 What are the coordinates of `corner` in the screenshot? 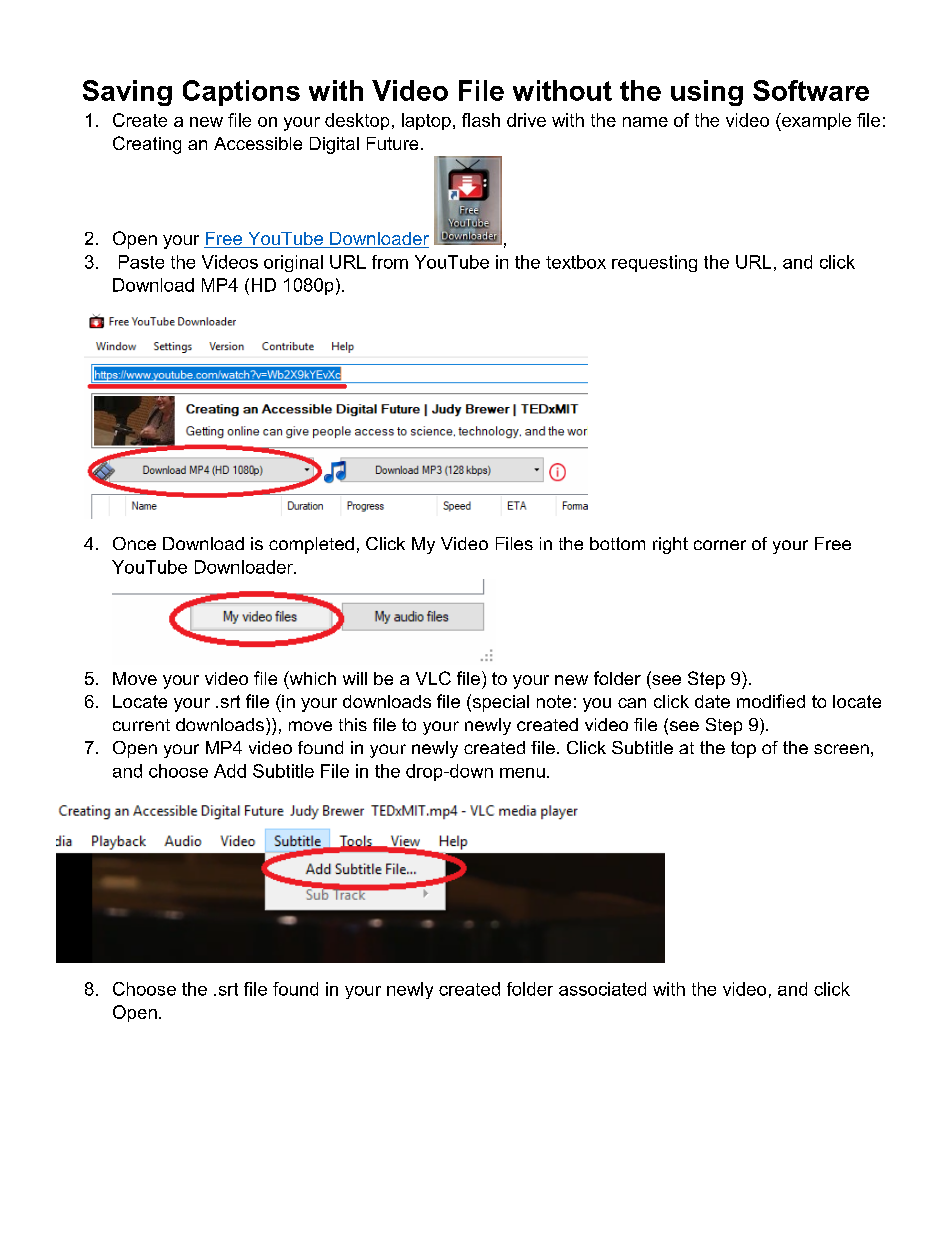 It's located at (720, 545).
